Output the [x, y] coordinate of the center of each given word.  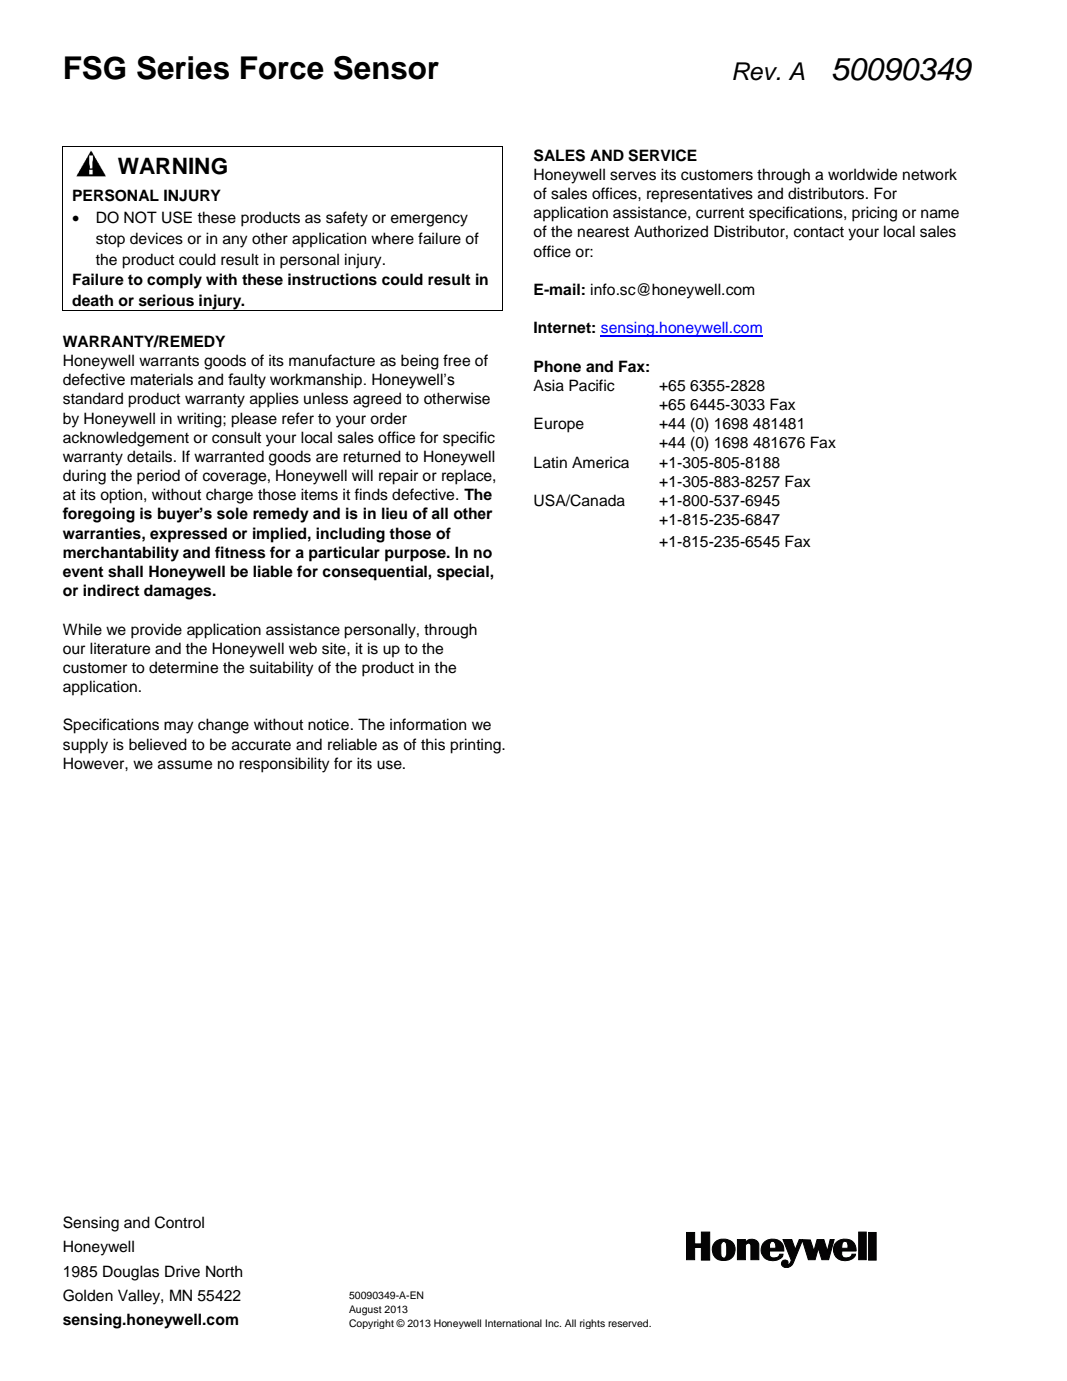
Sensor [386, 68]
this [433, 744]
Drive [182, 1271]
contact [819, 232]
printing [476, 746]
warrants [169, 361]
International [513, 1323]
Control [179, 1222]
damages [179, 592]
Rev [756, 71]
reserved [629, 1323]
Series [183, 68]
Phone [557, 366]
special [464, 573]
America [600, 462]
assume [185, 765]
